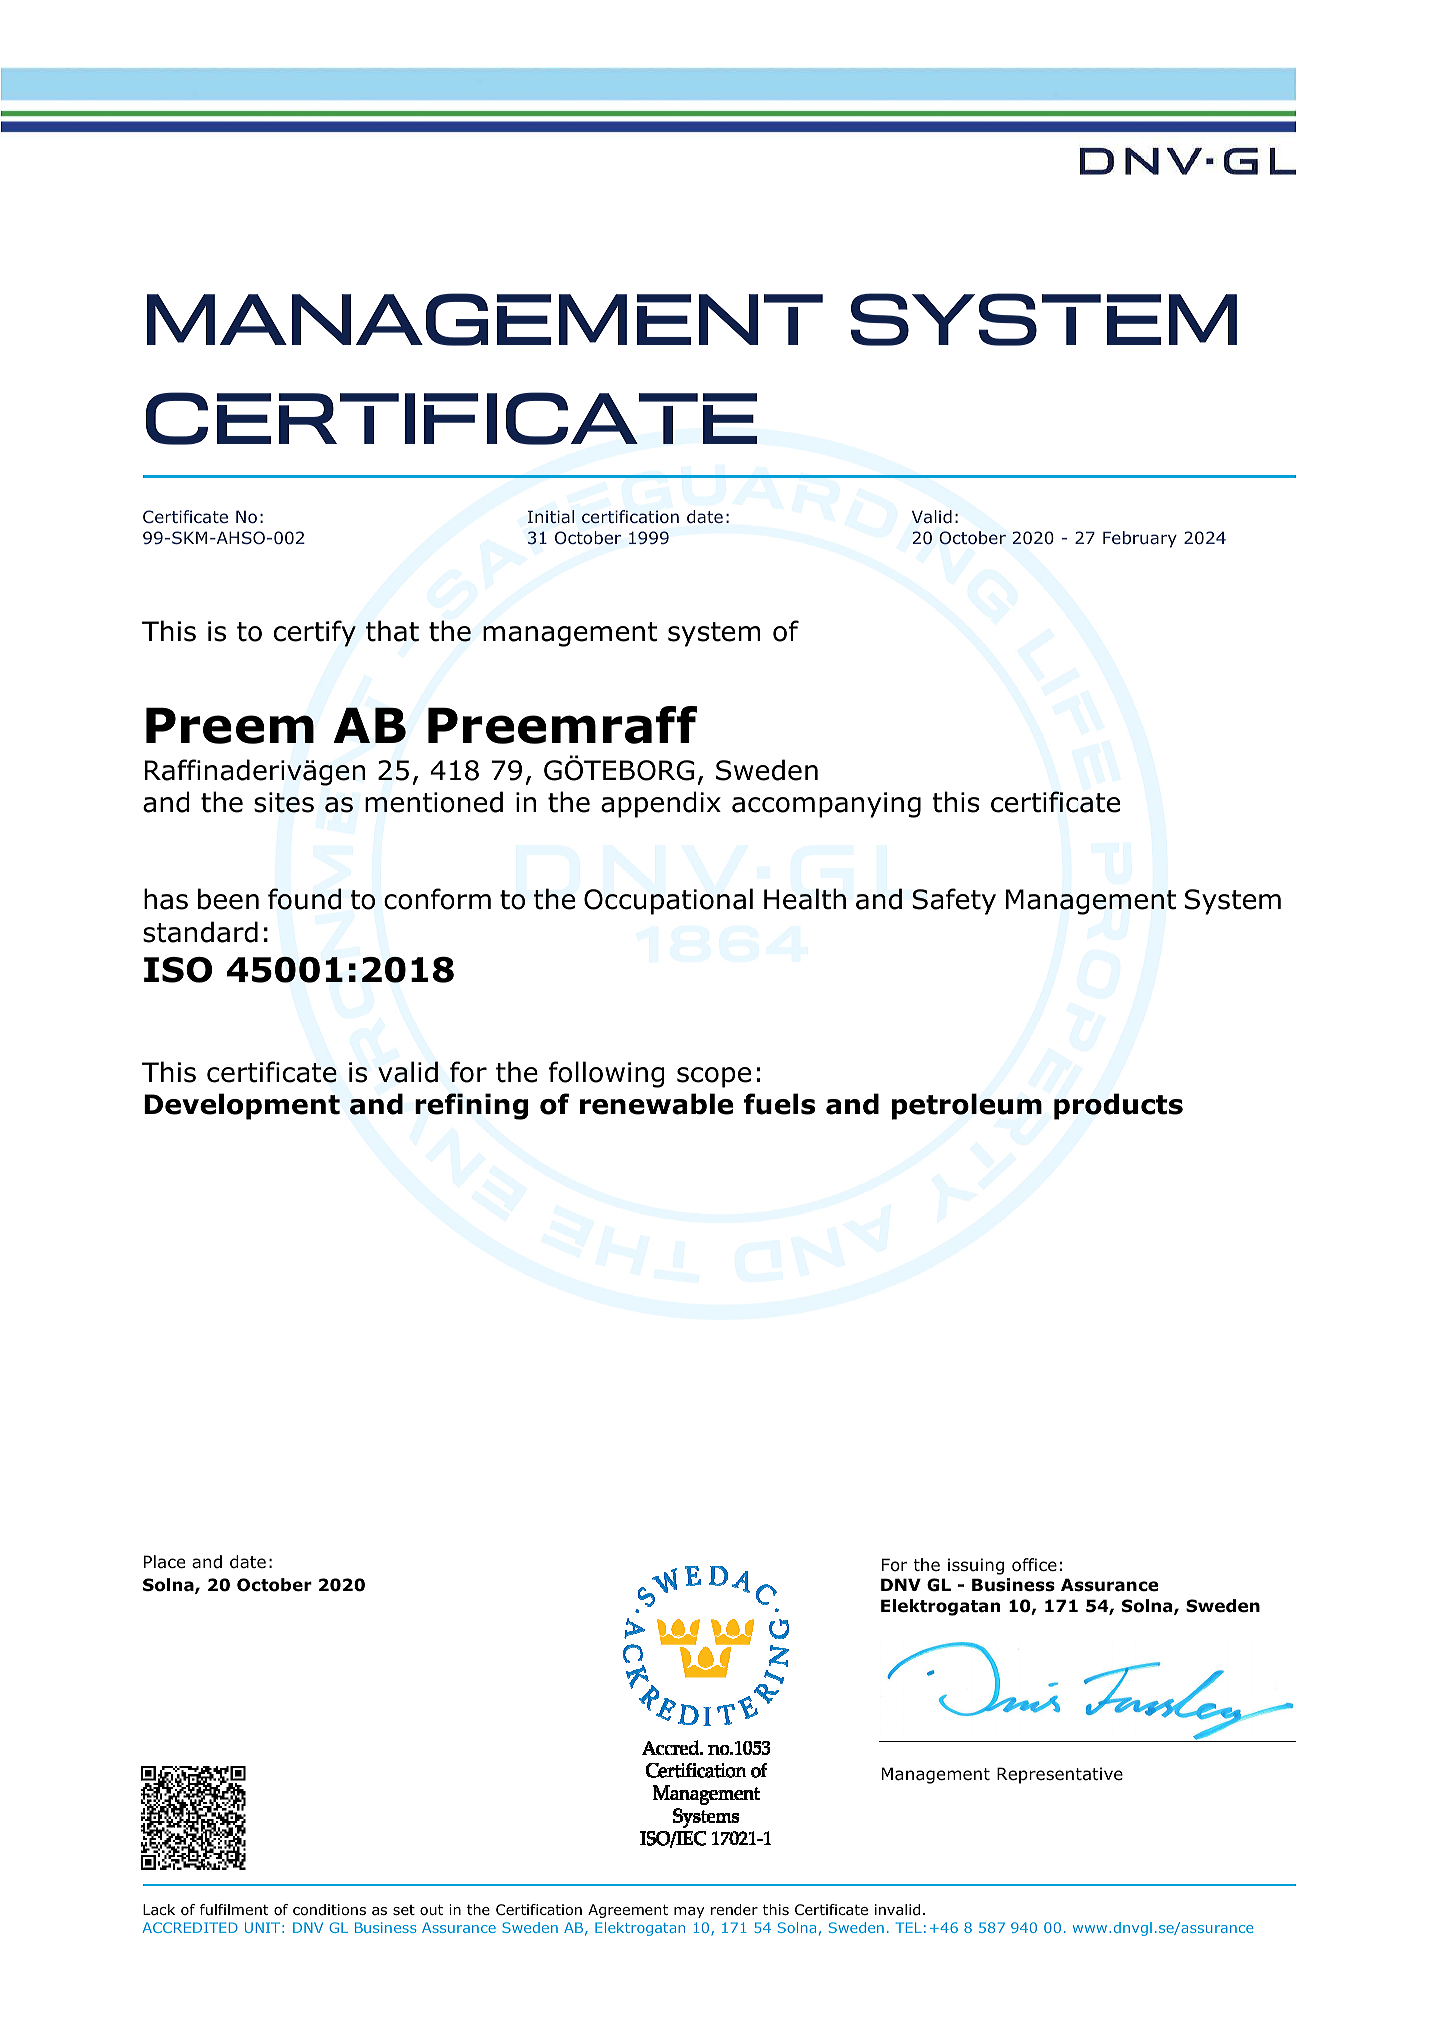 The width and height of the document is (1438, 2035). I want to click on Safety, so click(954, 901).
